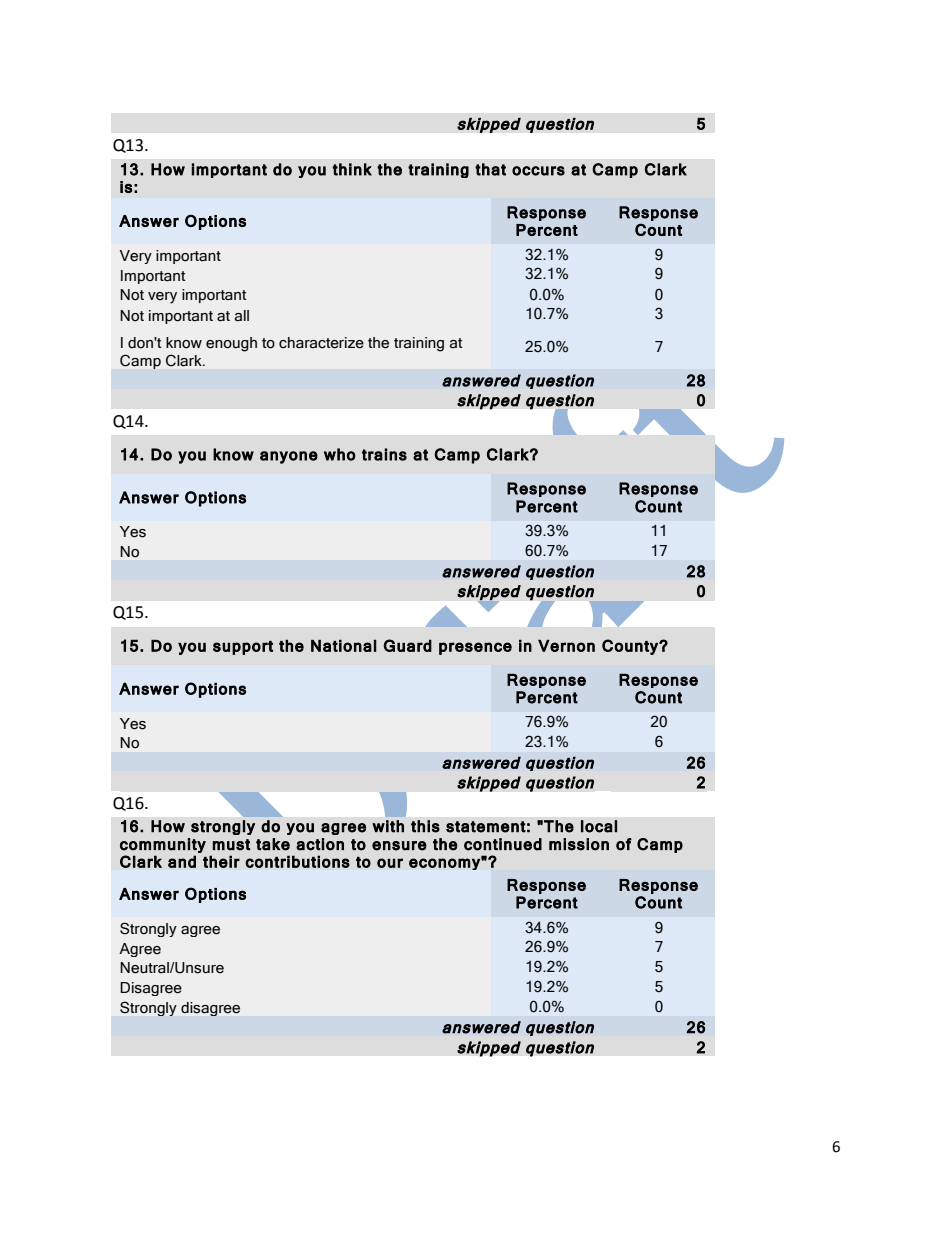  What do you see at coordinates (538, 171) in the image?
I see `occurs` at bounding box center [538, 171].
